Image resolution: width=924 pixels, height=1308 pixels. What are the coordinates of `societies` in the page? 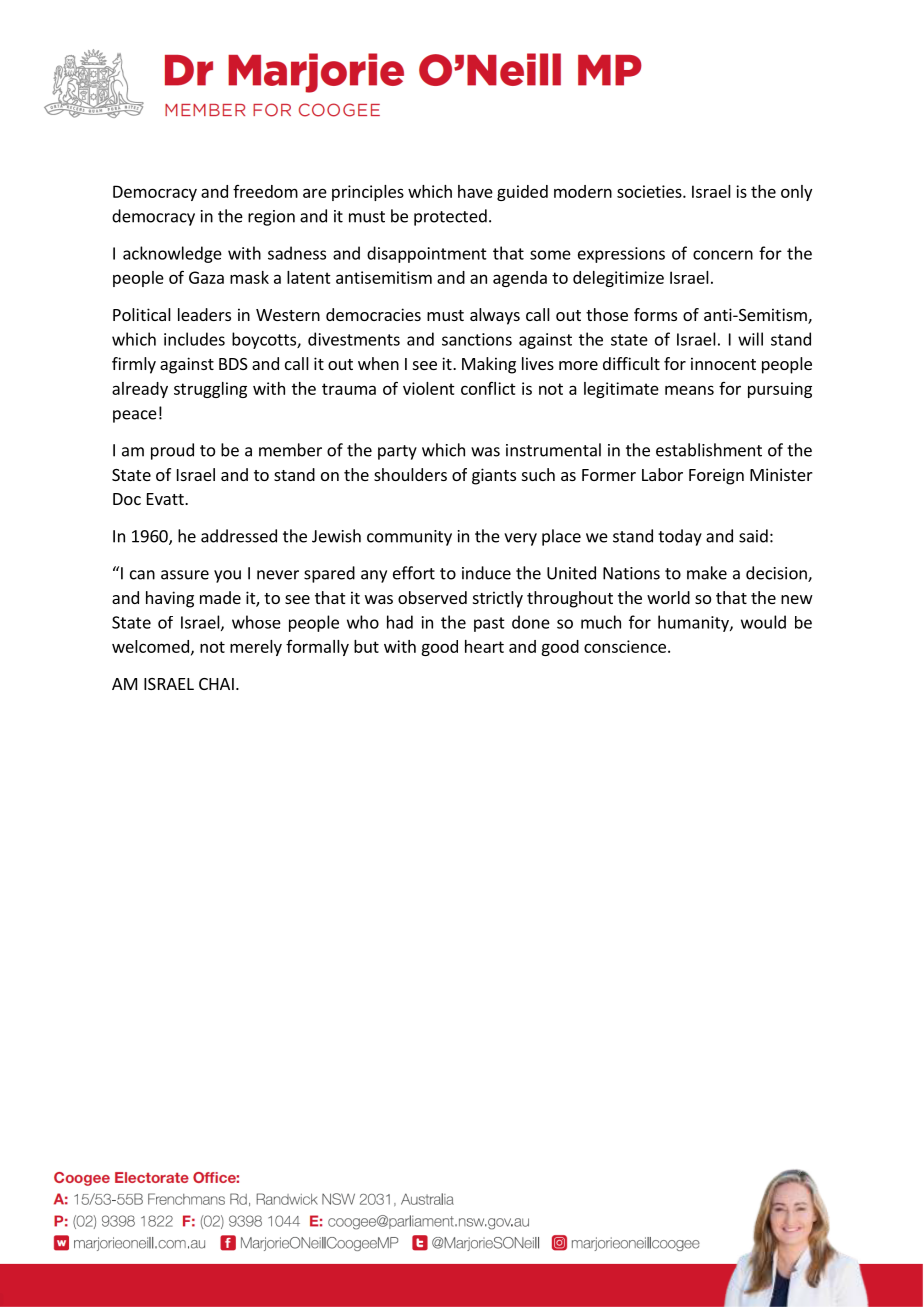 It's located at (650, 191).
